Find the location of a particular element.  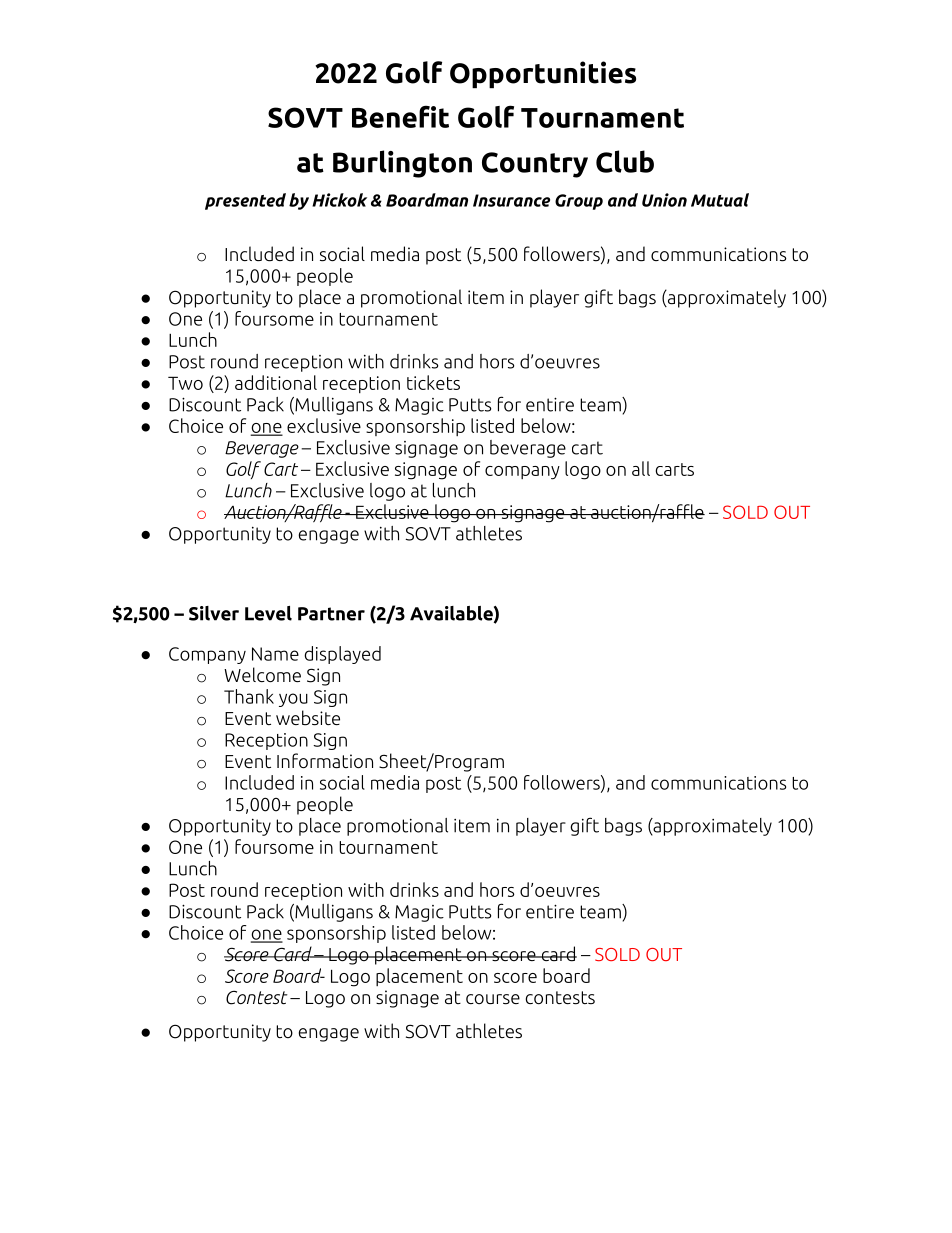

website is located at coordinates (308, 718).
